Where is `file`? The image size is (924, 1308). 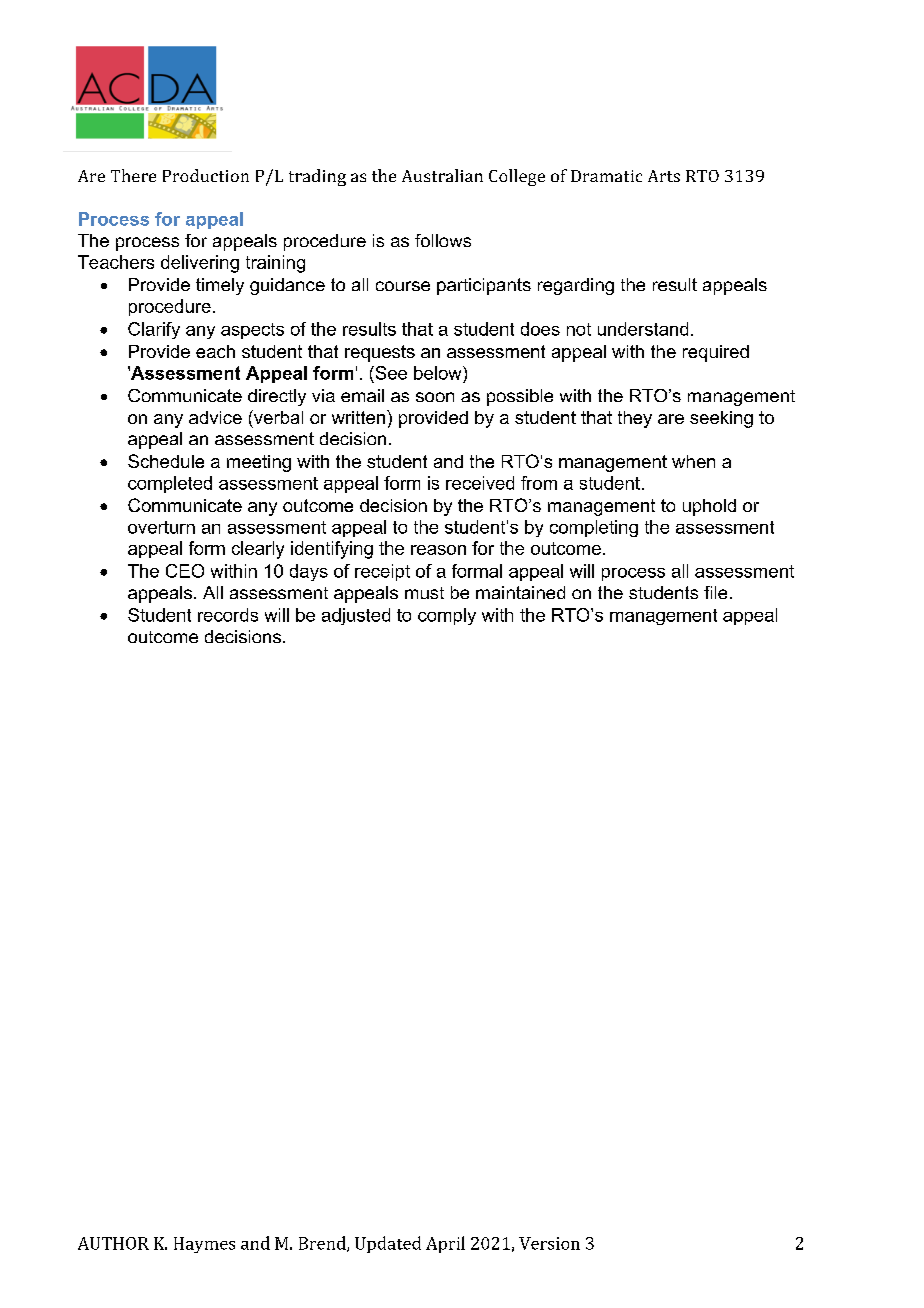 file is located at coordinates (715, 592).
